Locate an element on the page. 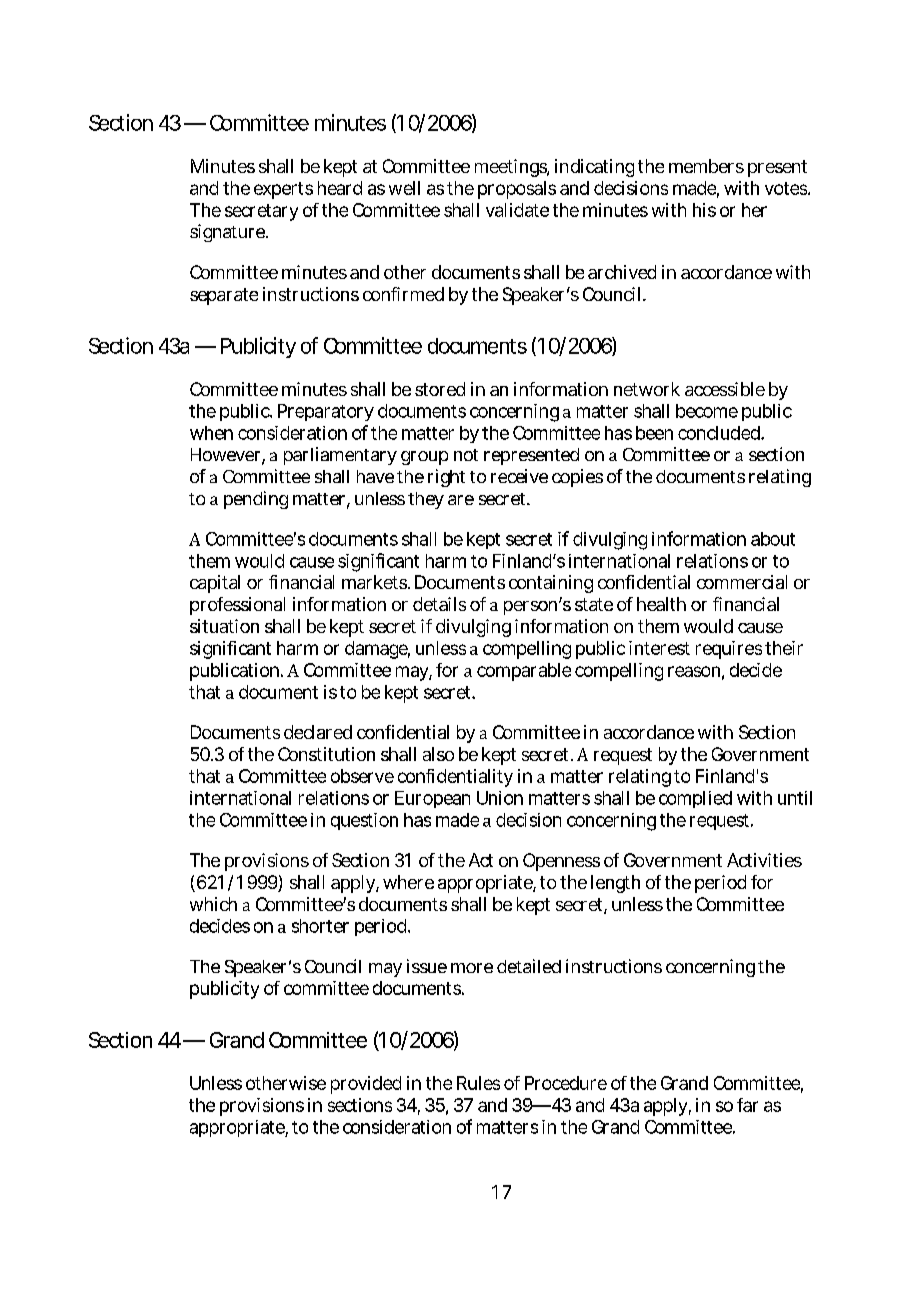 The height and width of the image is (1308, 924). requires is located at coordinates (731, 650).
